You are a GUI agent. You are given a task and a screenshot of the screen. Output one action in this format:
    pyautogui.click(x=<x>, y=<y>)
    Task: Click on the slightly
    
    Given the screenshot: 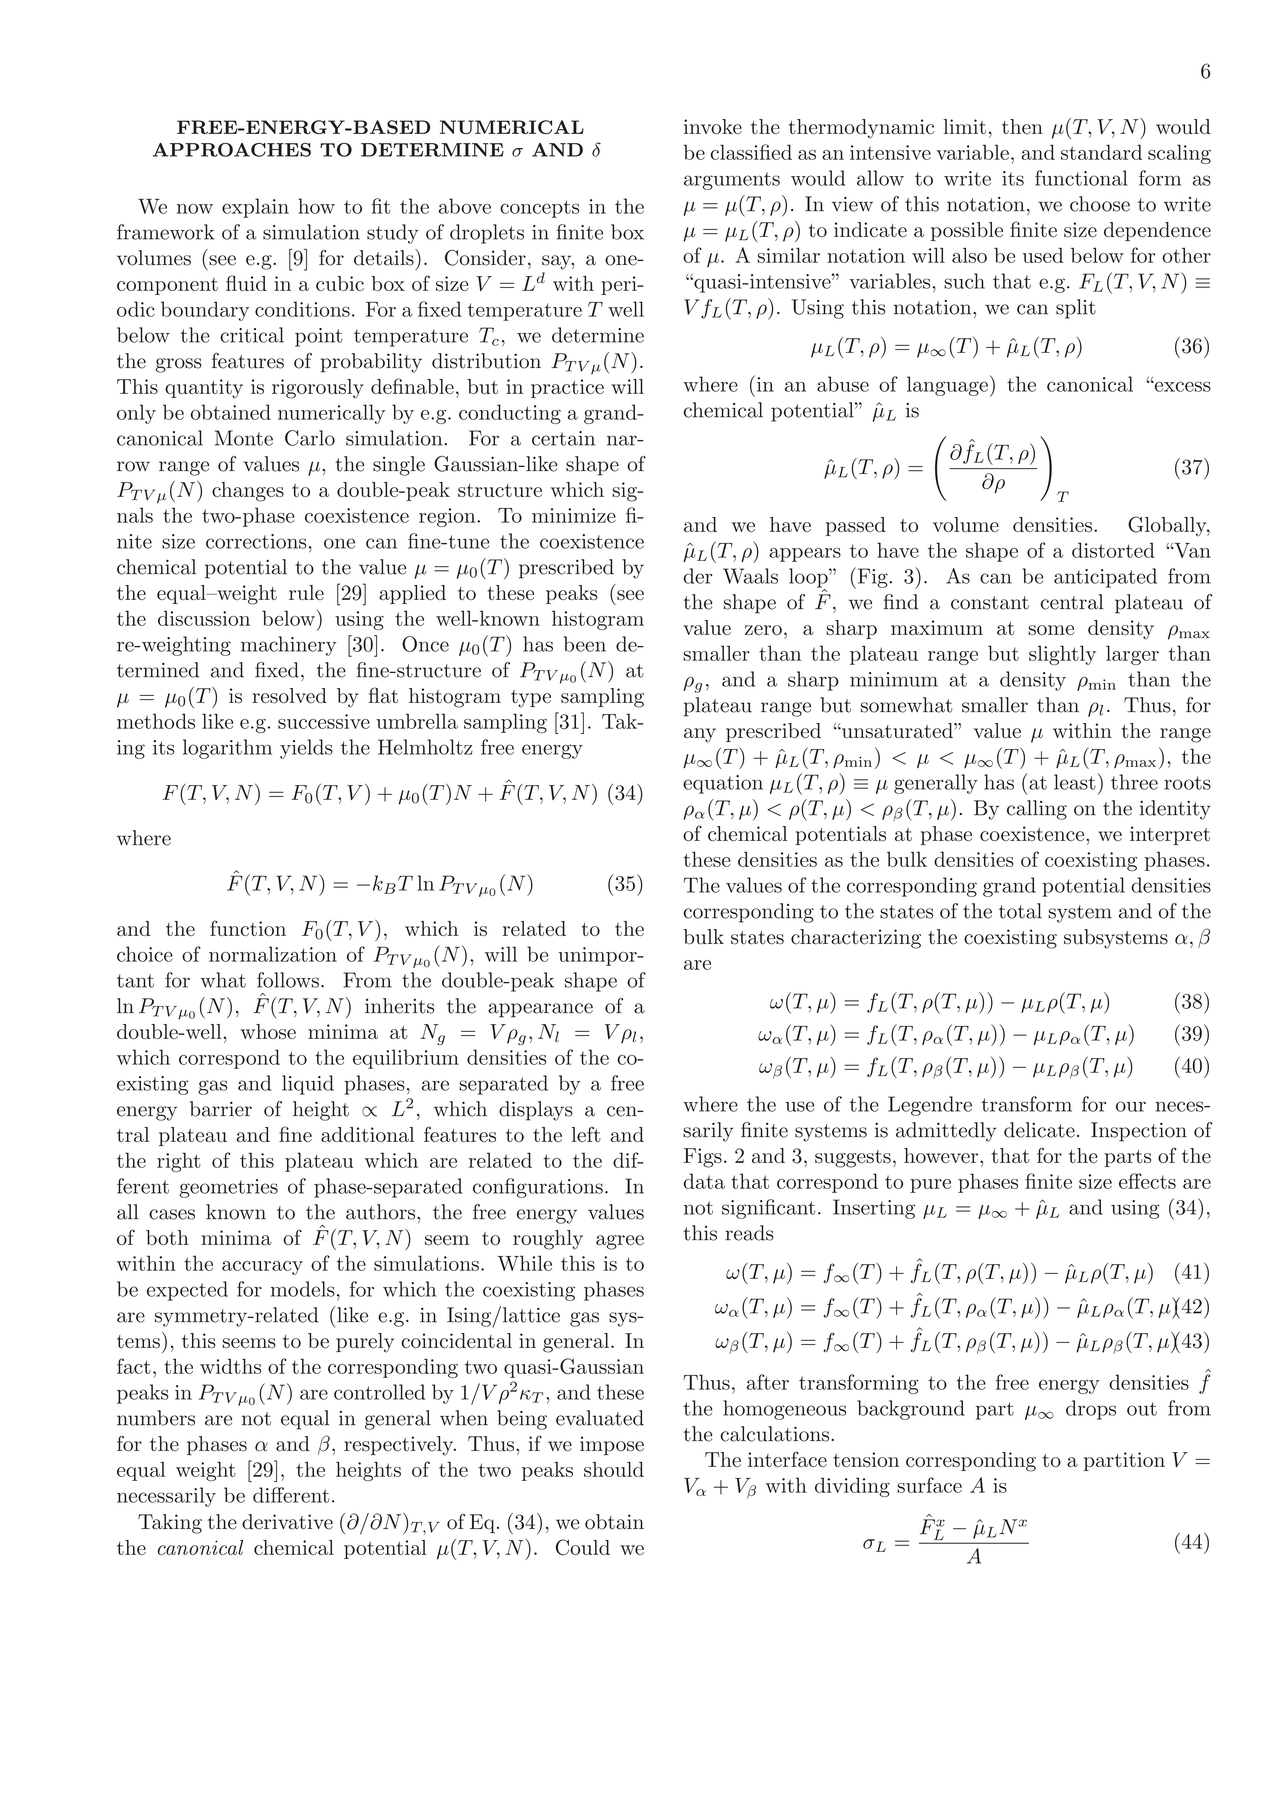 What is the action you would take?
    pyautogui.click(x=1062, y=655)
